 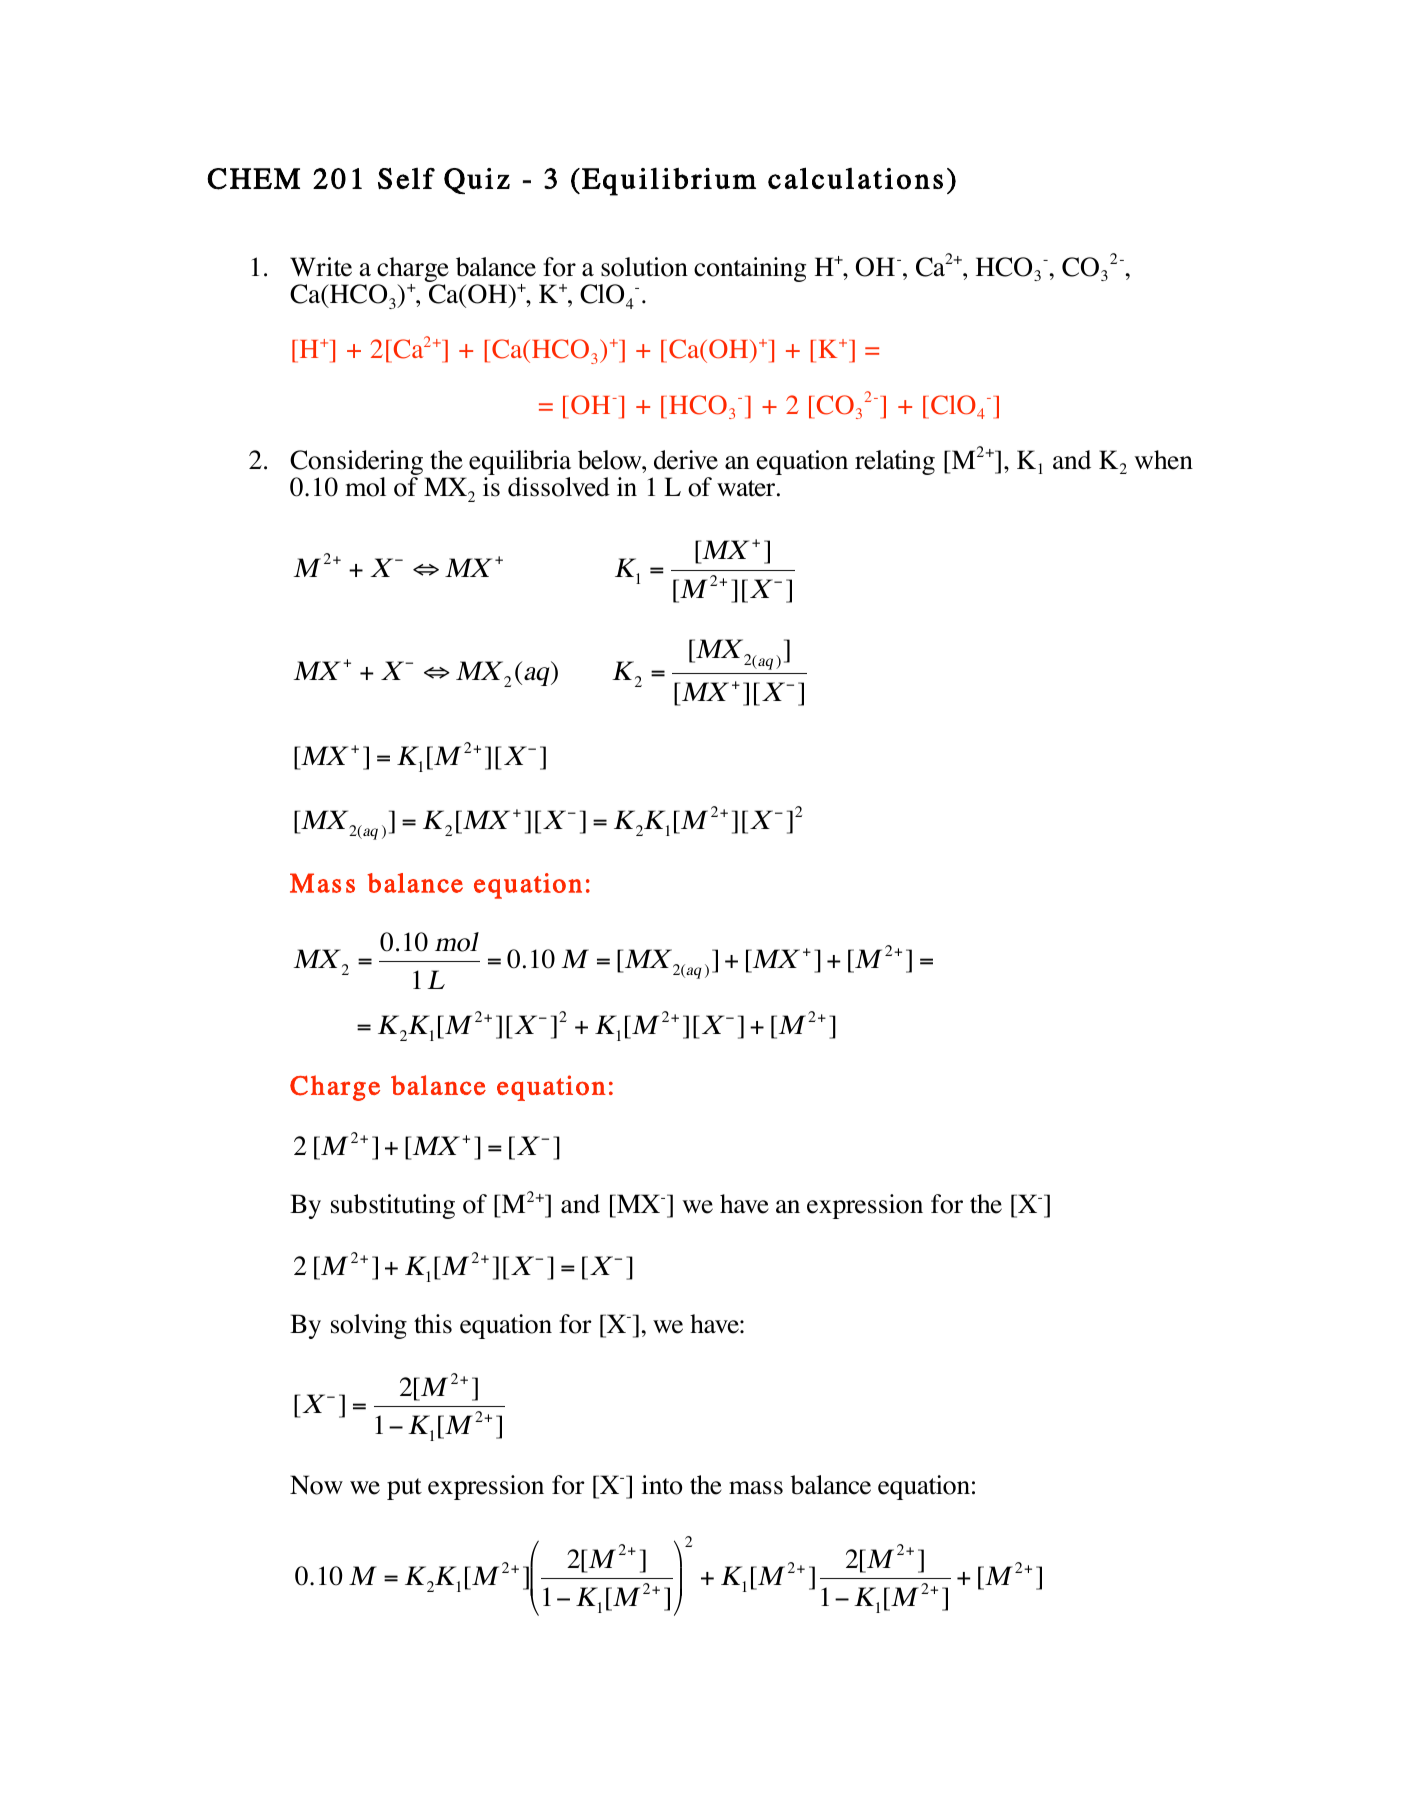 I want to click on containing, so click(x=750, y=269).
